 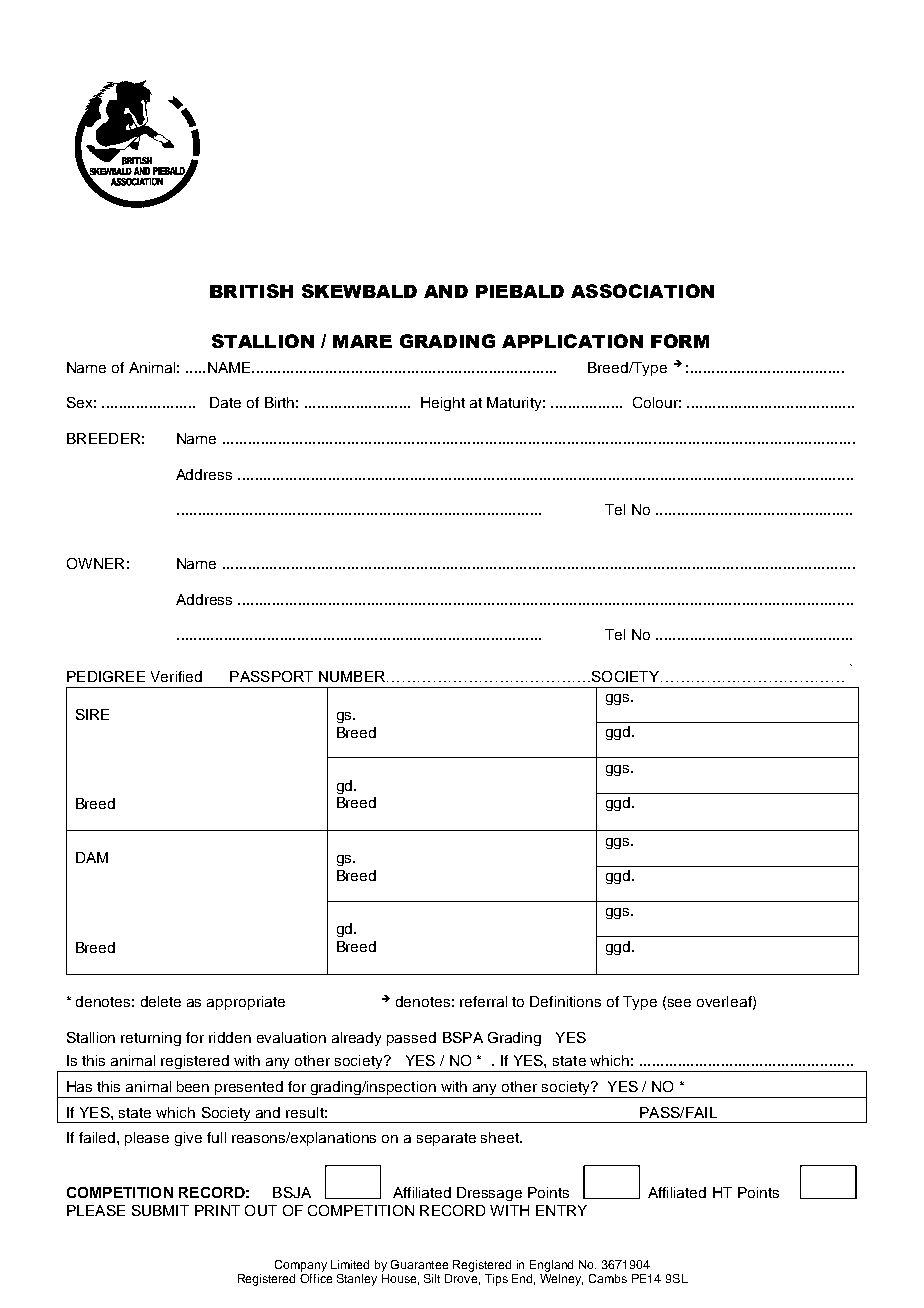 I want to click on PEDIGREE, so click(x=106, y=676).
